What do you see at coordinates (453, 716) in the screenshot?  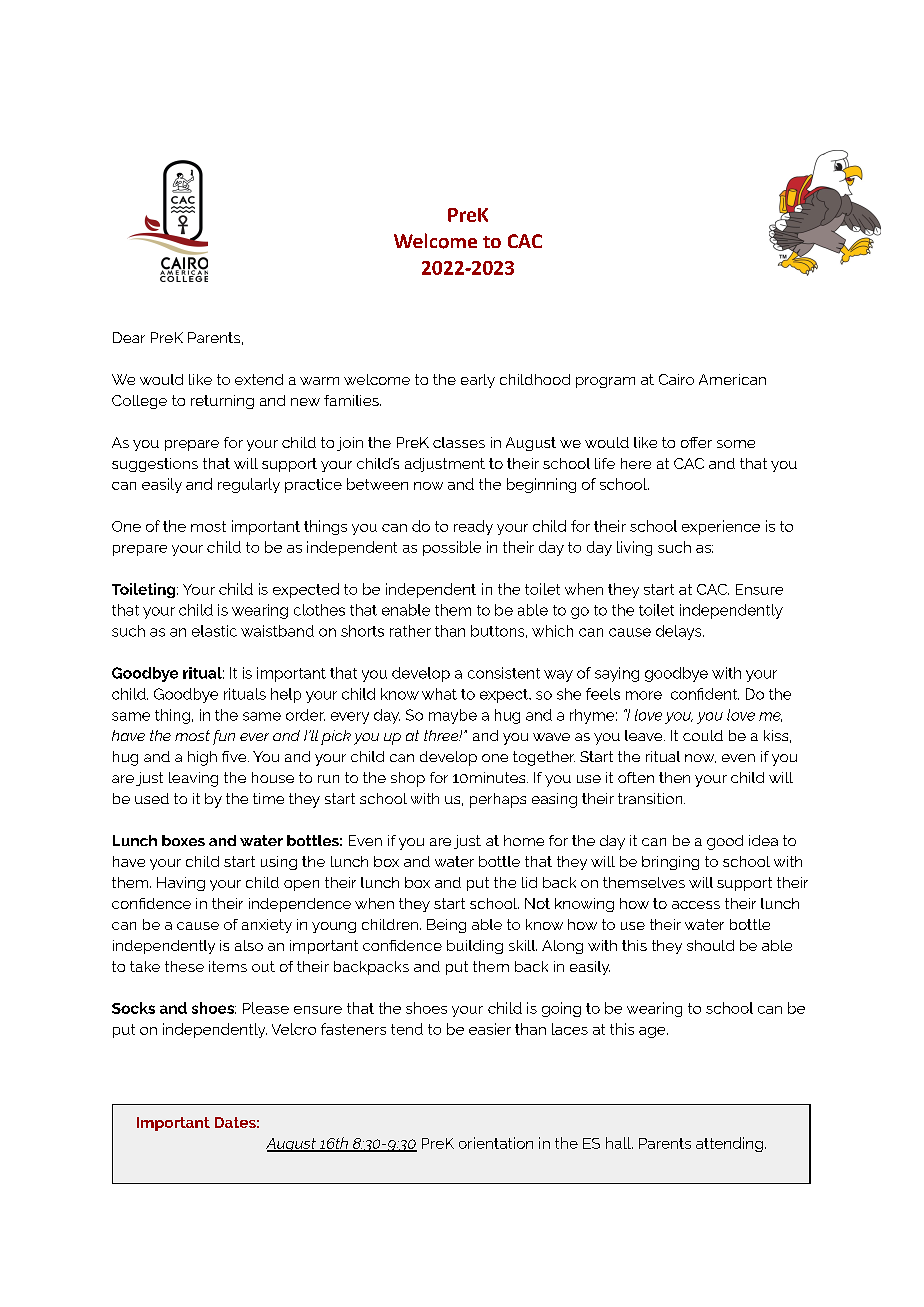 I see `maybe` at bounding box center [453, 716].
